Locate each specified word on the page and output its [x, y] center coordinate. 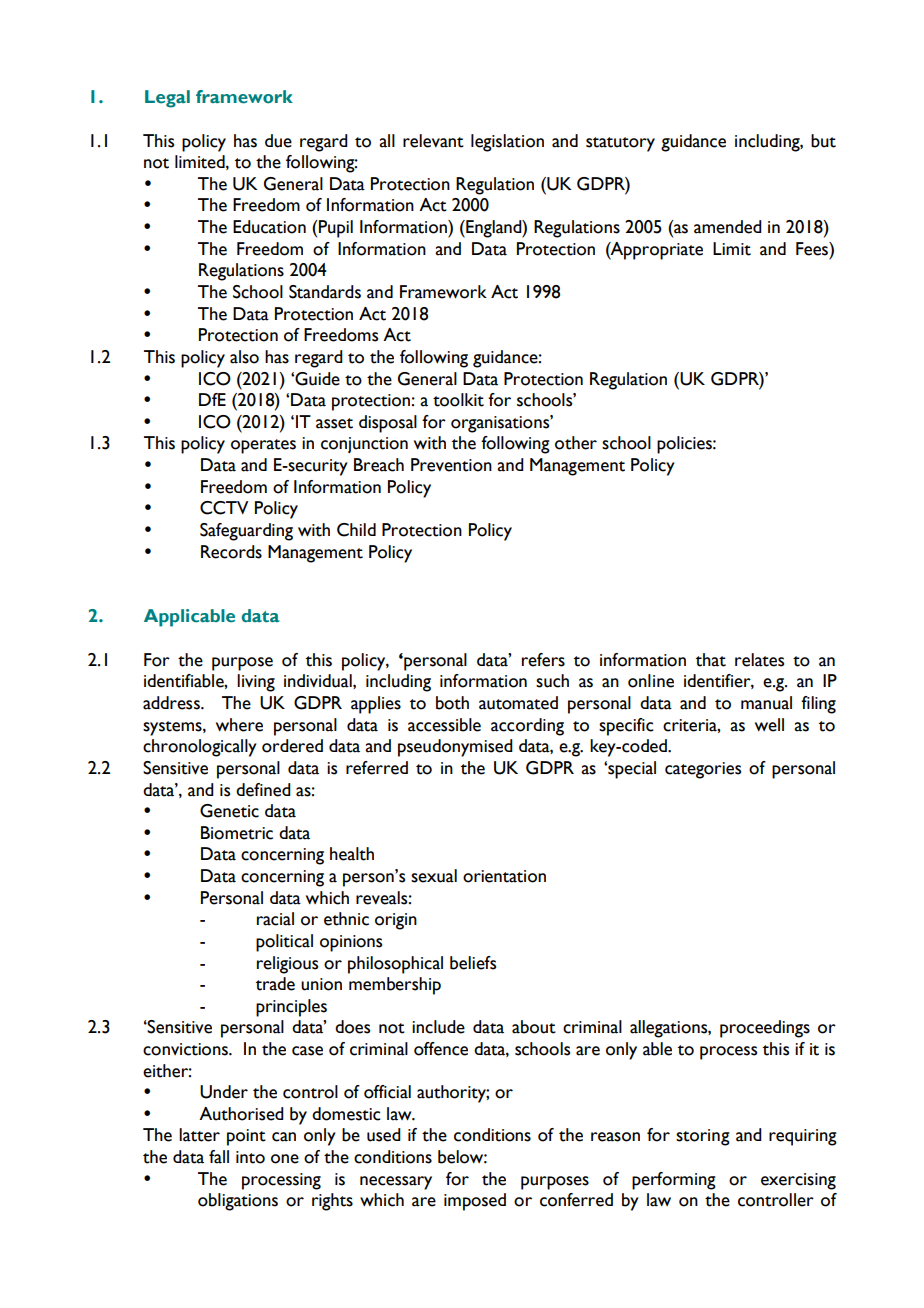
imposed [475, 1202]
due [278, 141]
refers [543, 660]
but [823, 141]
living [256, 683]
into [250, 1157]
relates [759, 660]
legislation [507, 143]
